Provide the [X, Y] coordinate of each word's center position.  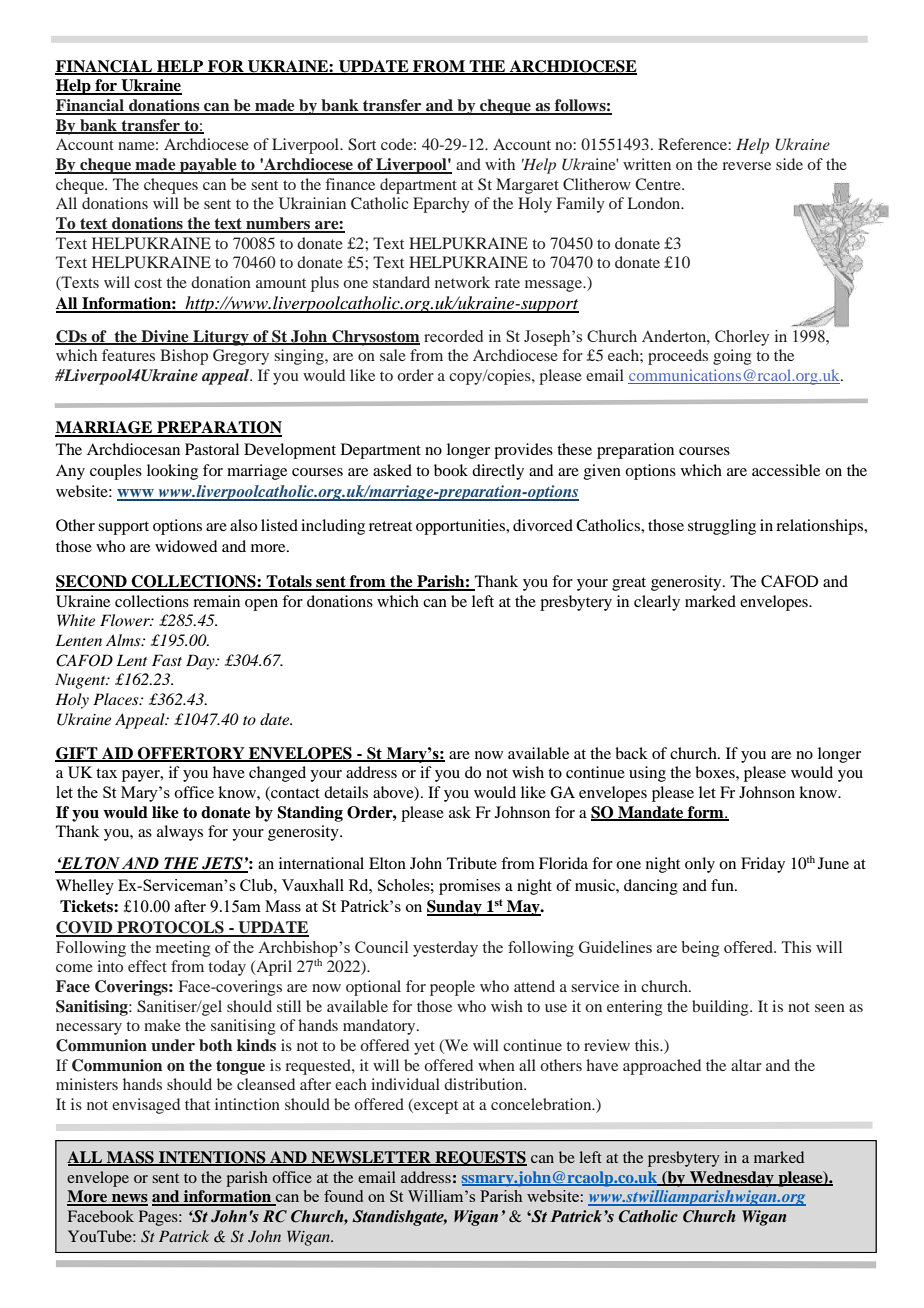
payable [208, 166]
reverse [746, 166]
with [500, 164]
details [346, 792]
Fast [167, 660]
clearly [657, 603]
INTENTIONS [212, 1158]
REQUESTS [480, 1158]
